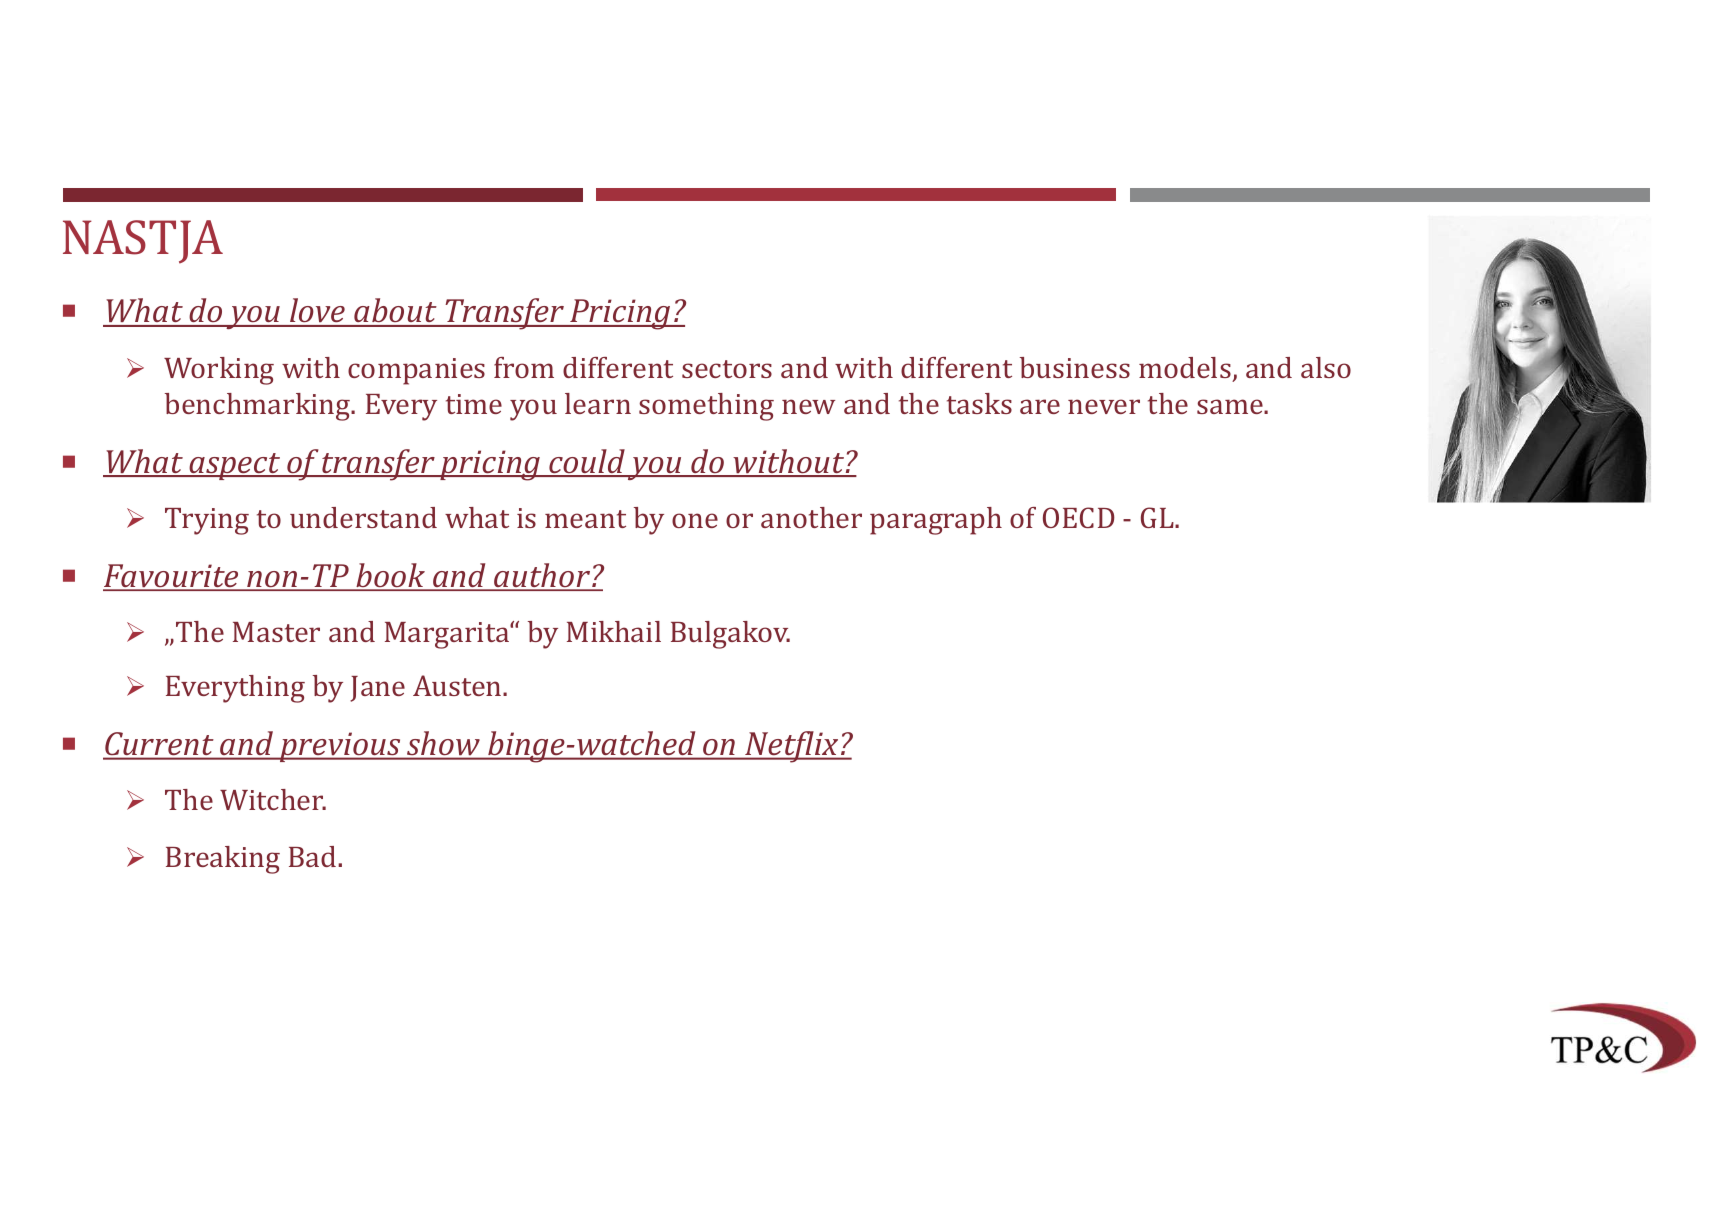  What do you see at coordinates (792, 747) in the image?
I see `Netflix` at bounding box center [792, 747].
